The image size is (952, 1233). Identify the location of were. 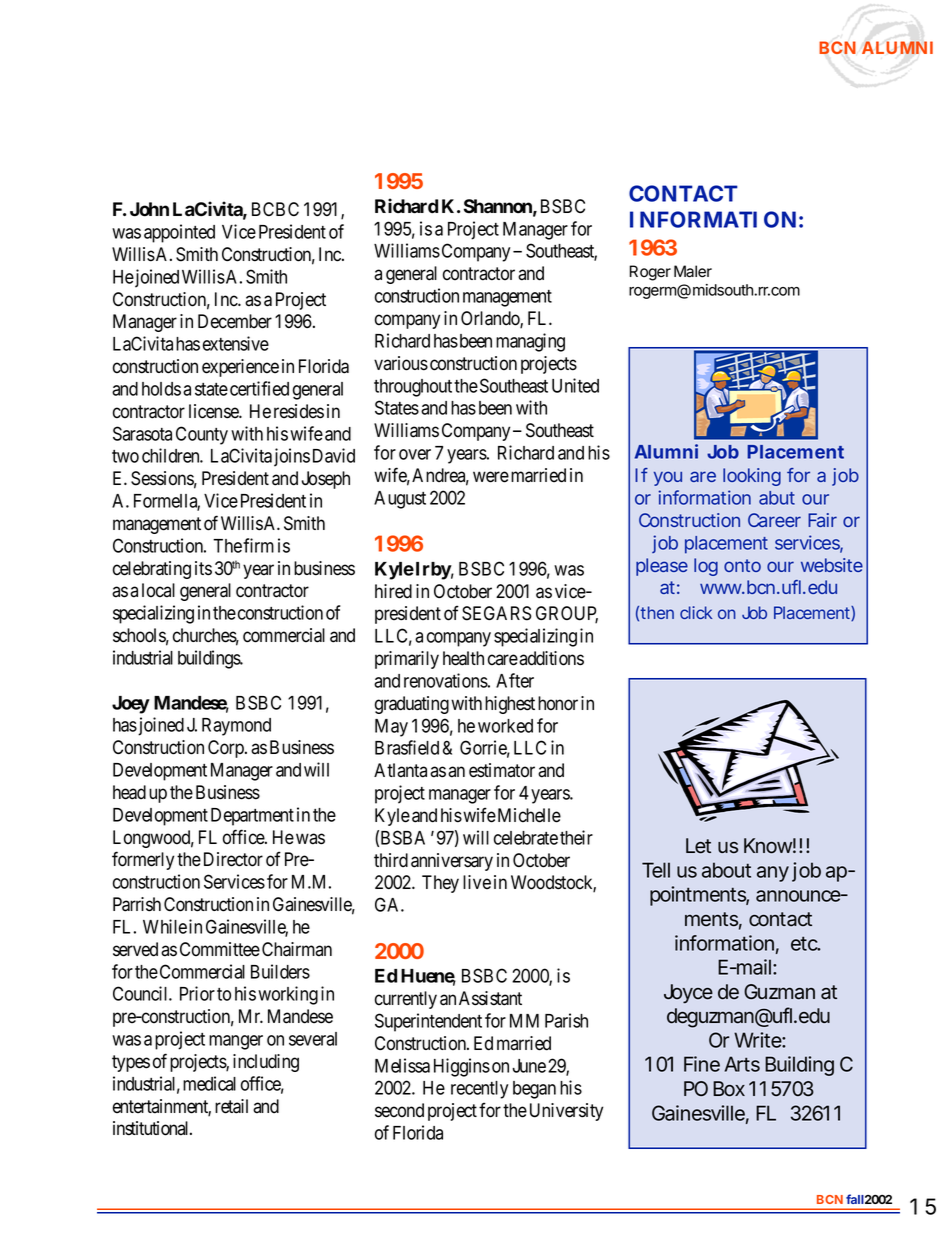
(491, 477).
